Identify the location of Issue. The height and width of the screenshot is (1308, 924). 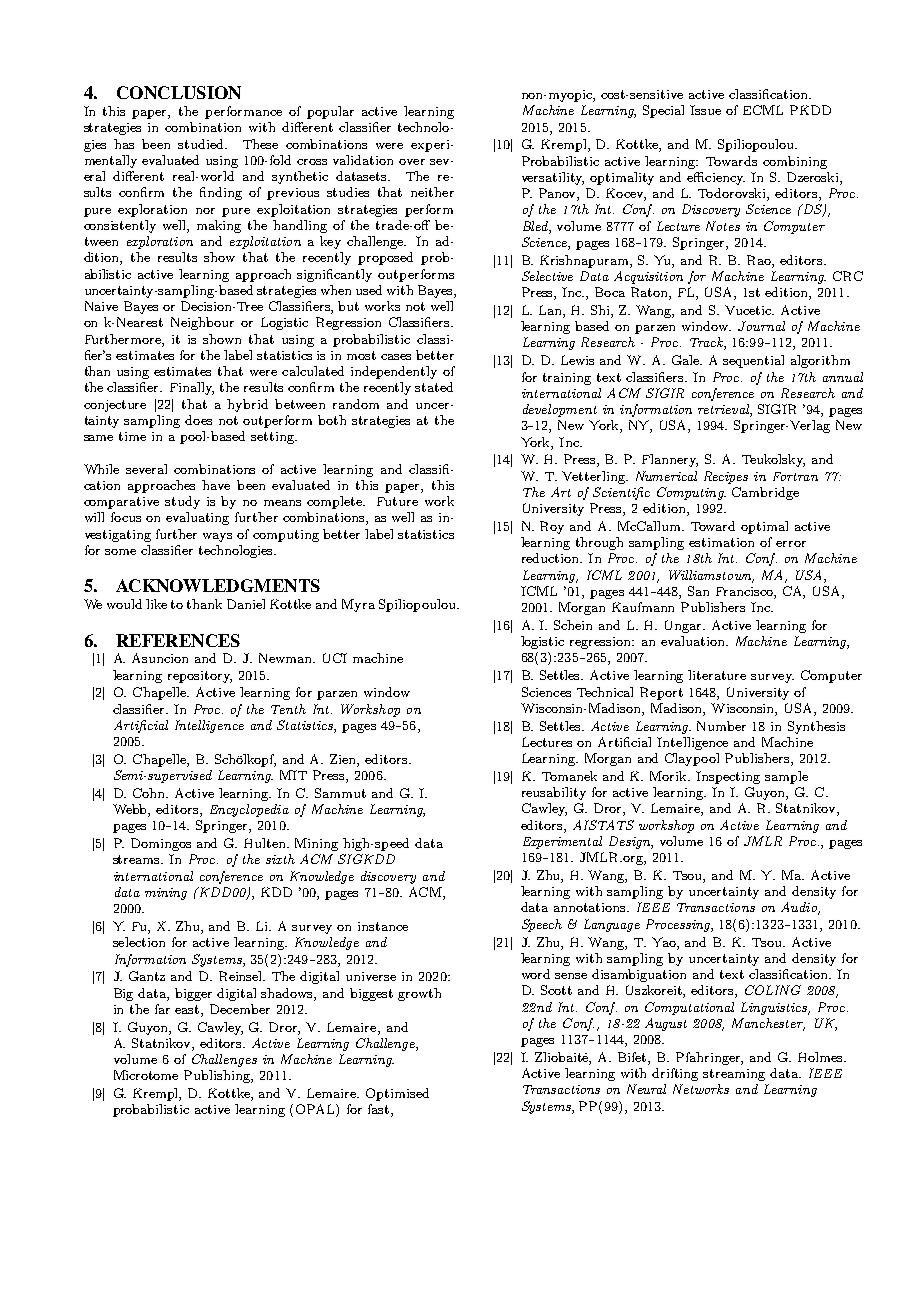
(705, 110).
